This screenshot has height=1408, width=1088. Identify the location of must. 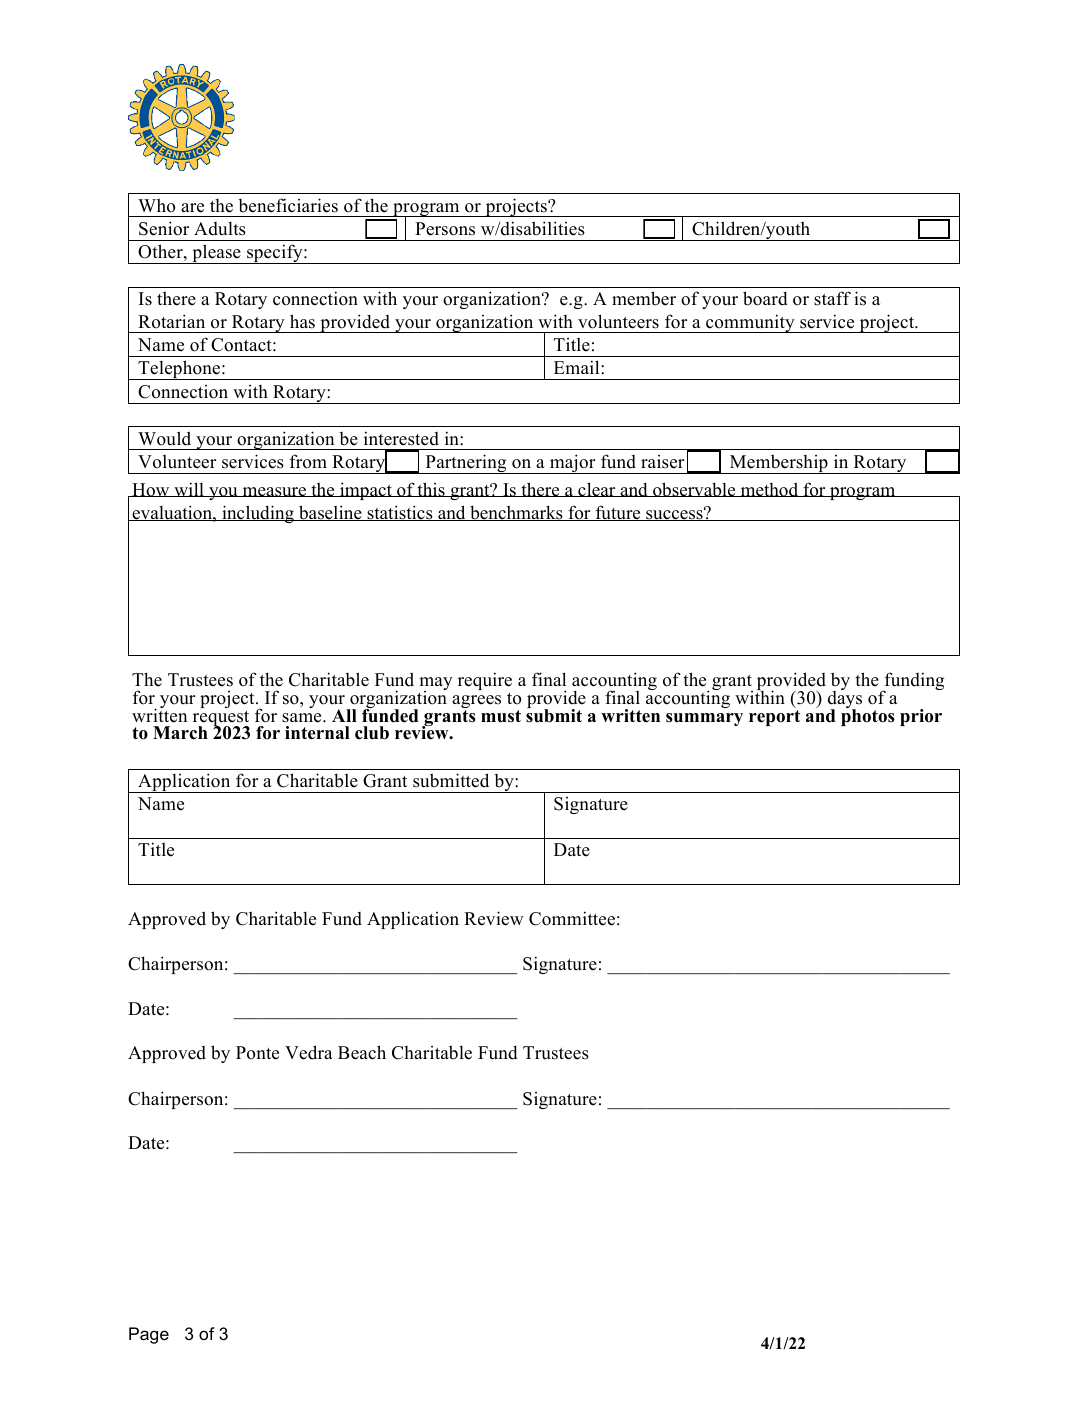
(501, 716).
